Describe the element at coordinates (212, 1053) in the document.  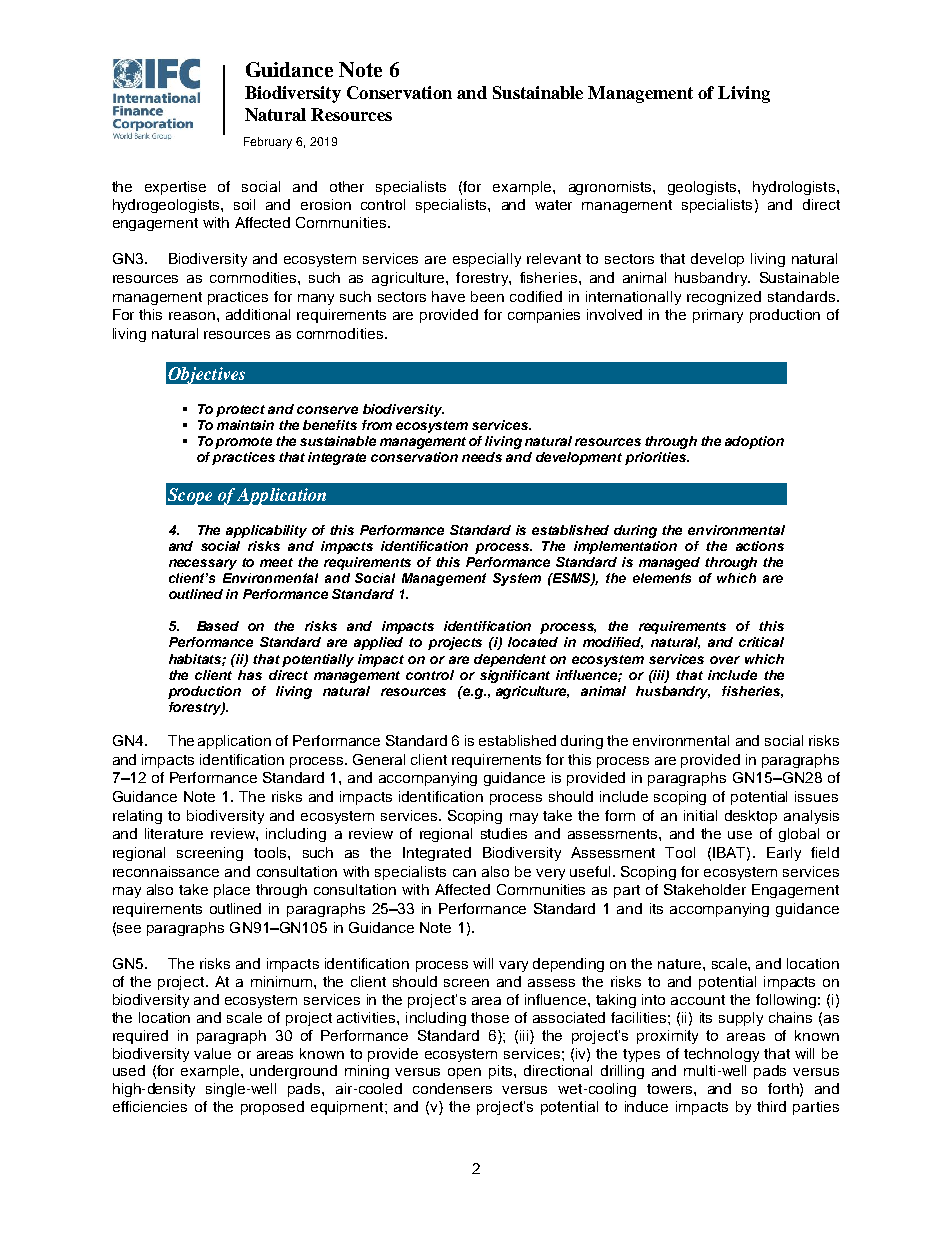
I see `value` at that location.
